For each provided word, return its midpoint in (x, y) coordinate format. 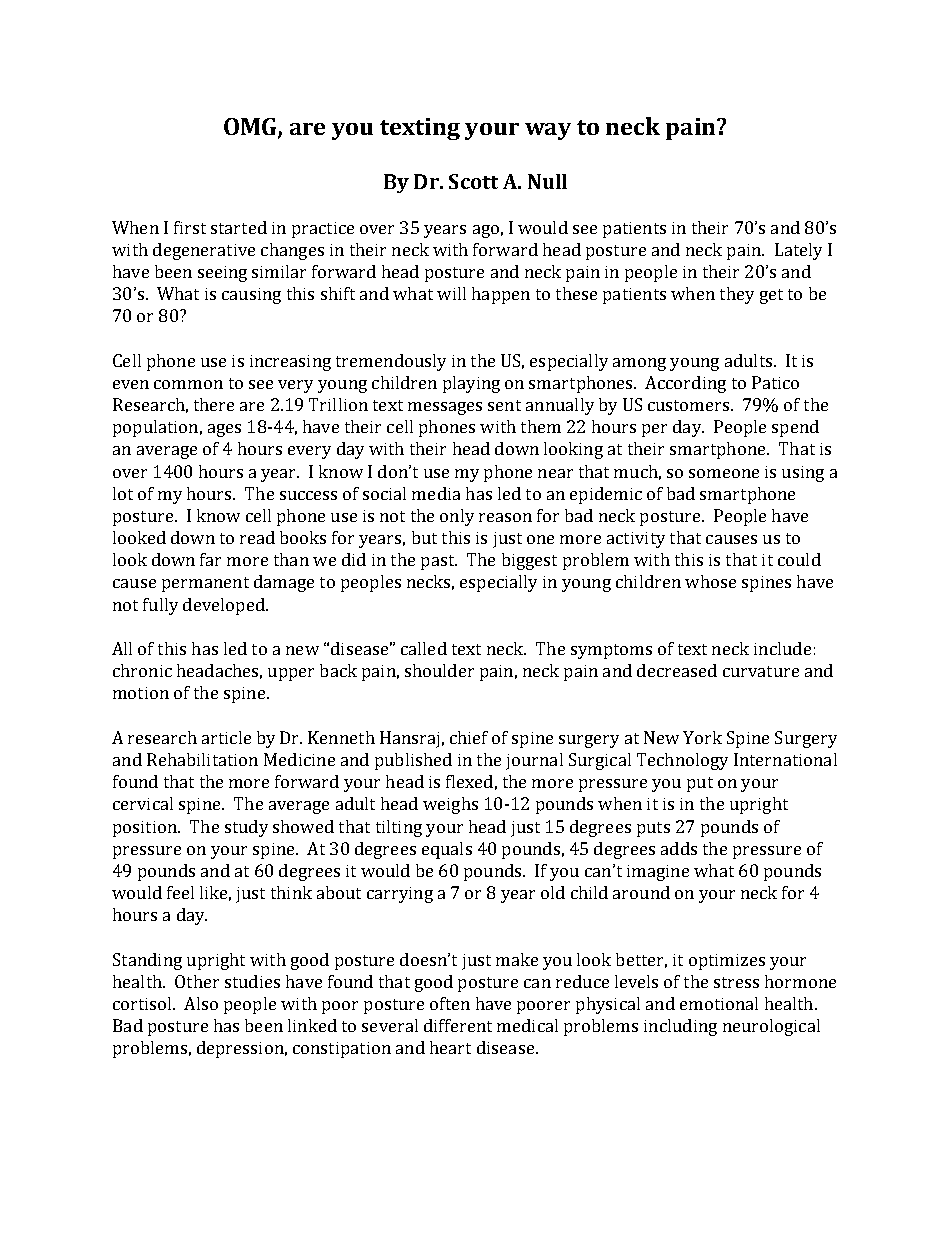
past (439, 562)
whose (710, 581)
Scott (473, 181)
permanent (205, 584)
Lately (798, 251)
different (458, 1025)
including (680, 1027)
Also (201, 1003)
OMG (251, 128)
